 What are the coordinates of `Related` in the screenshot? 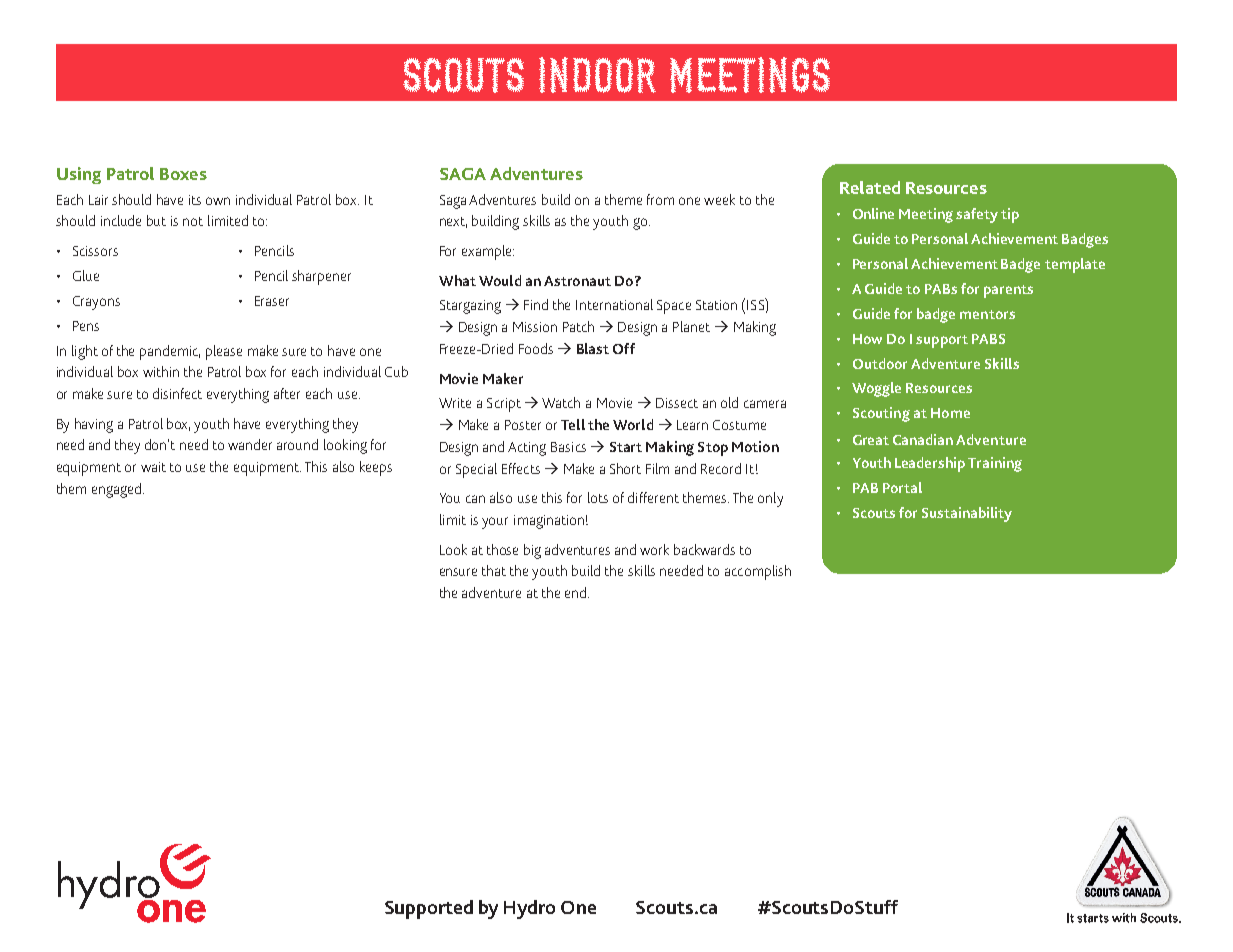 It's located at (870, 187).
